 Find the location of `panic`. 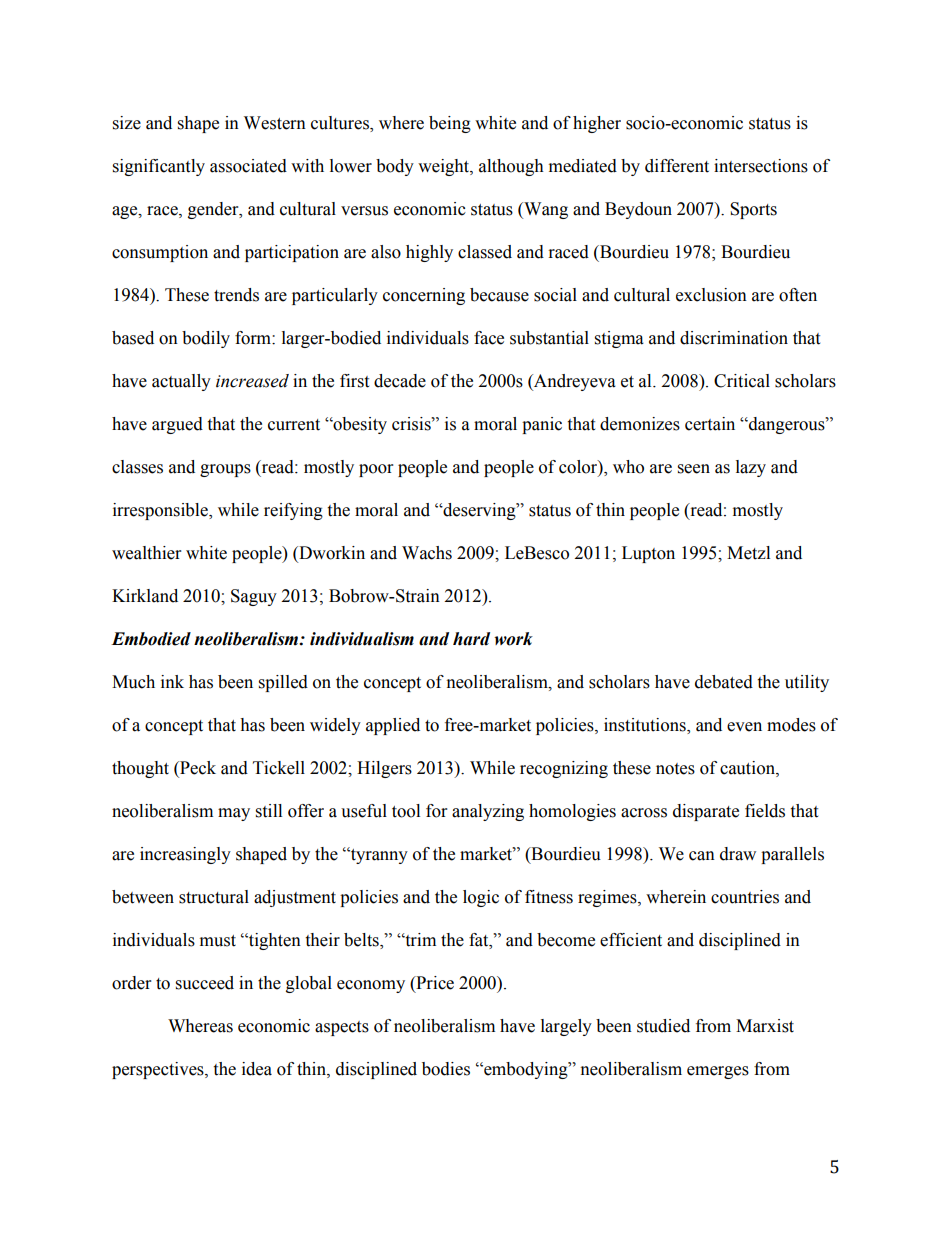

panic is located at coordinates (542, 425).
